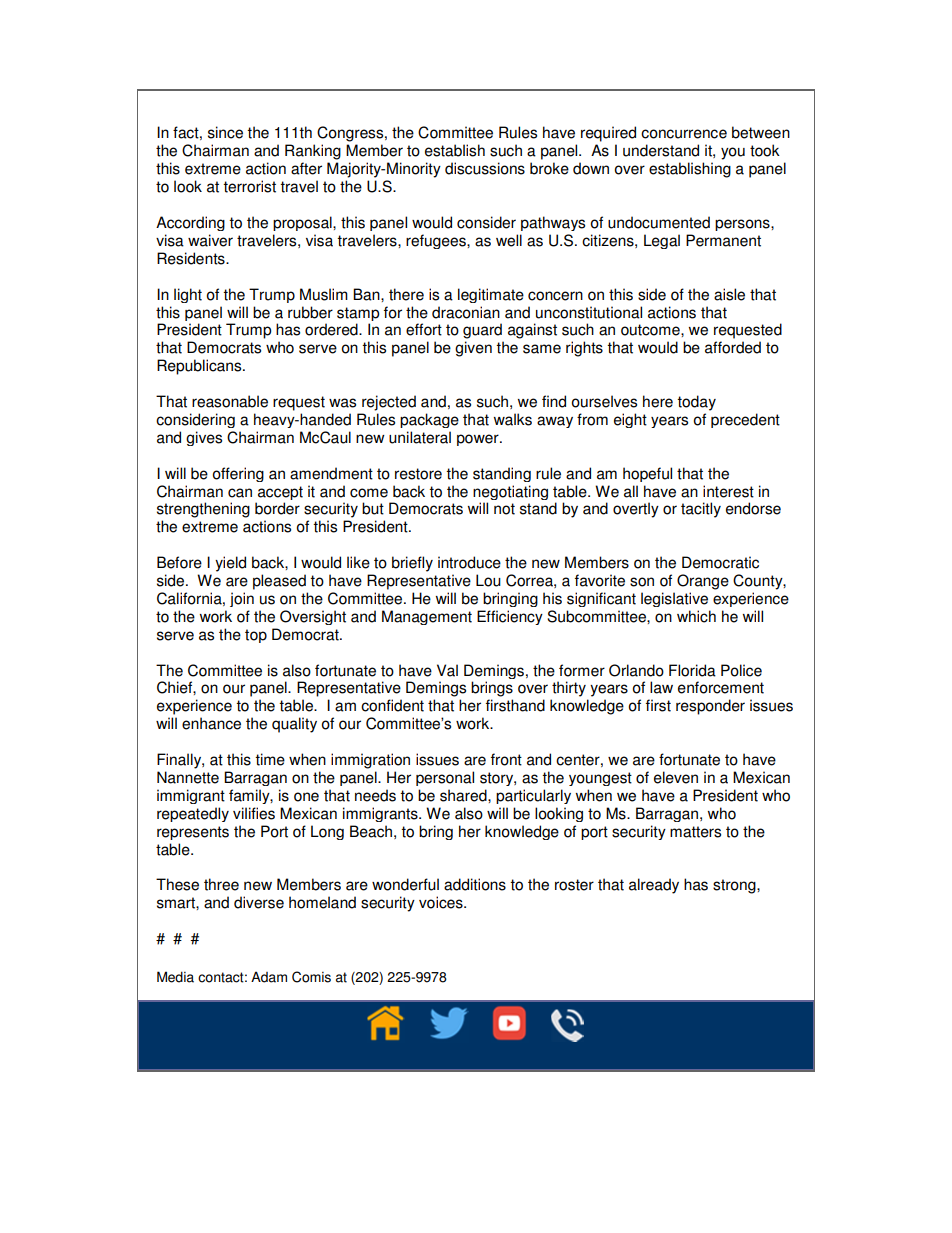 The height and width of the screenshot is (1233, 952). Describe the element at coordinates (442, 902) in the screenshot. I see `voices` at that location.
